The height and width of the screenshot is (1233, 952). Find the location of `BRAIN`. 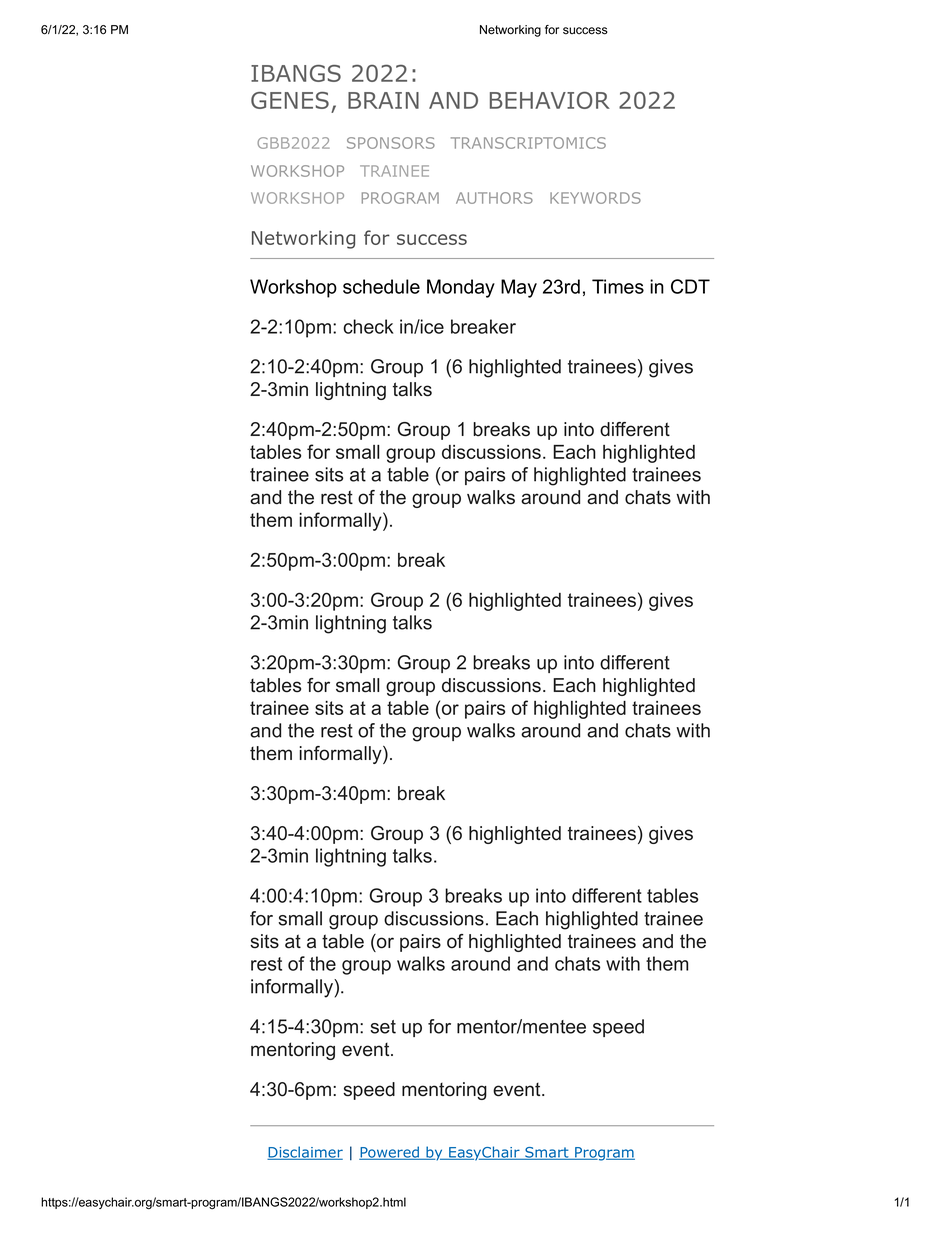

BRAIN is located at coordinates (383, 100).
